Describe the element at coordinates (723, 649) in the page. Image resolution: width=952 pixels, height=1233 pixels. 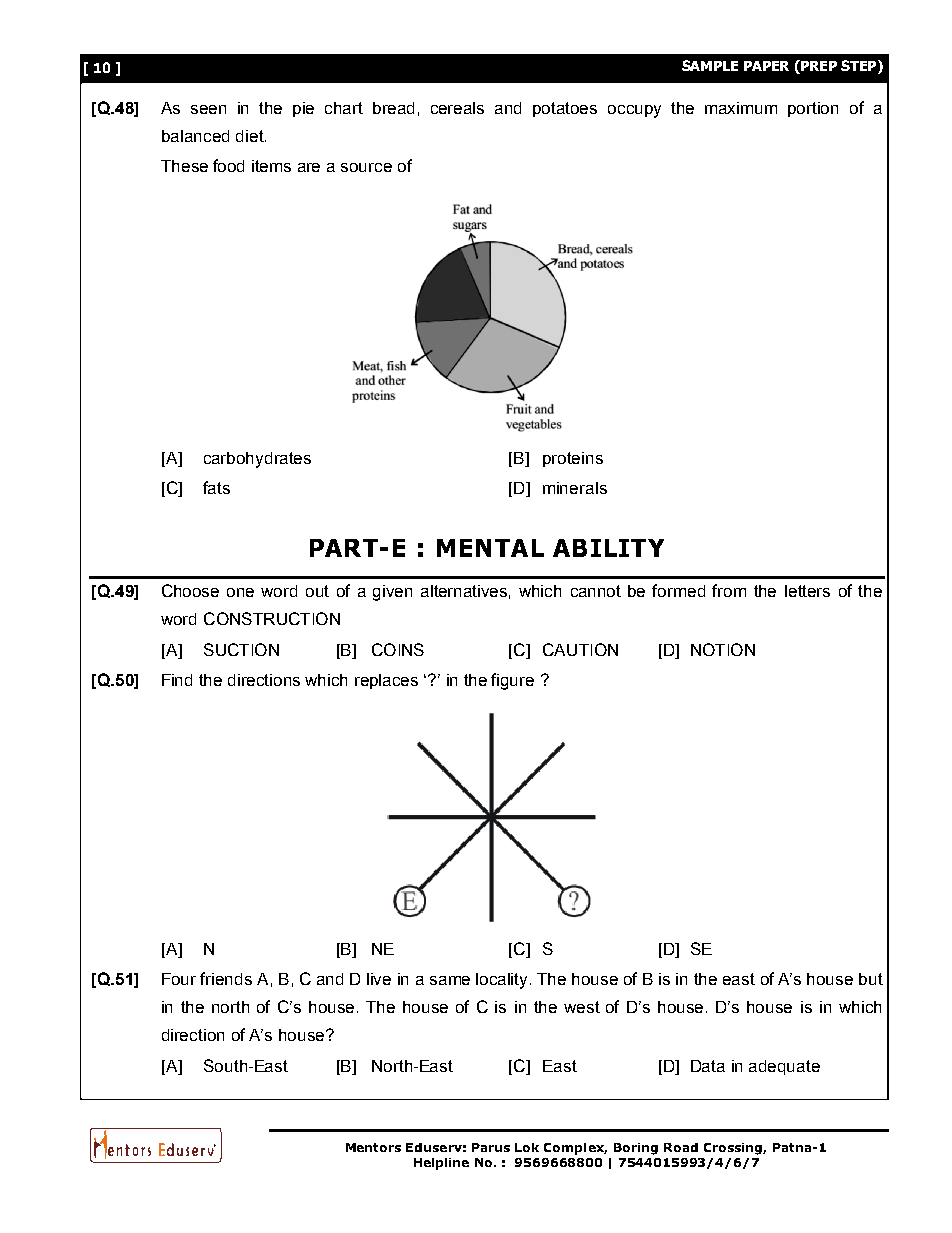
I see `NOTION` at that location.
